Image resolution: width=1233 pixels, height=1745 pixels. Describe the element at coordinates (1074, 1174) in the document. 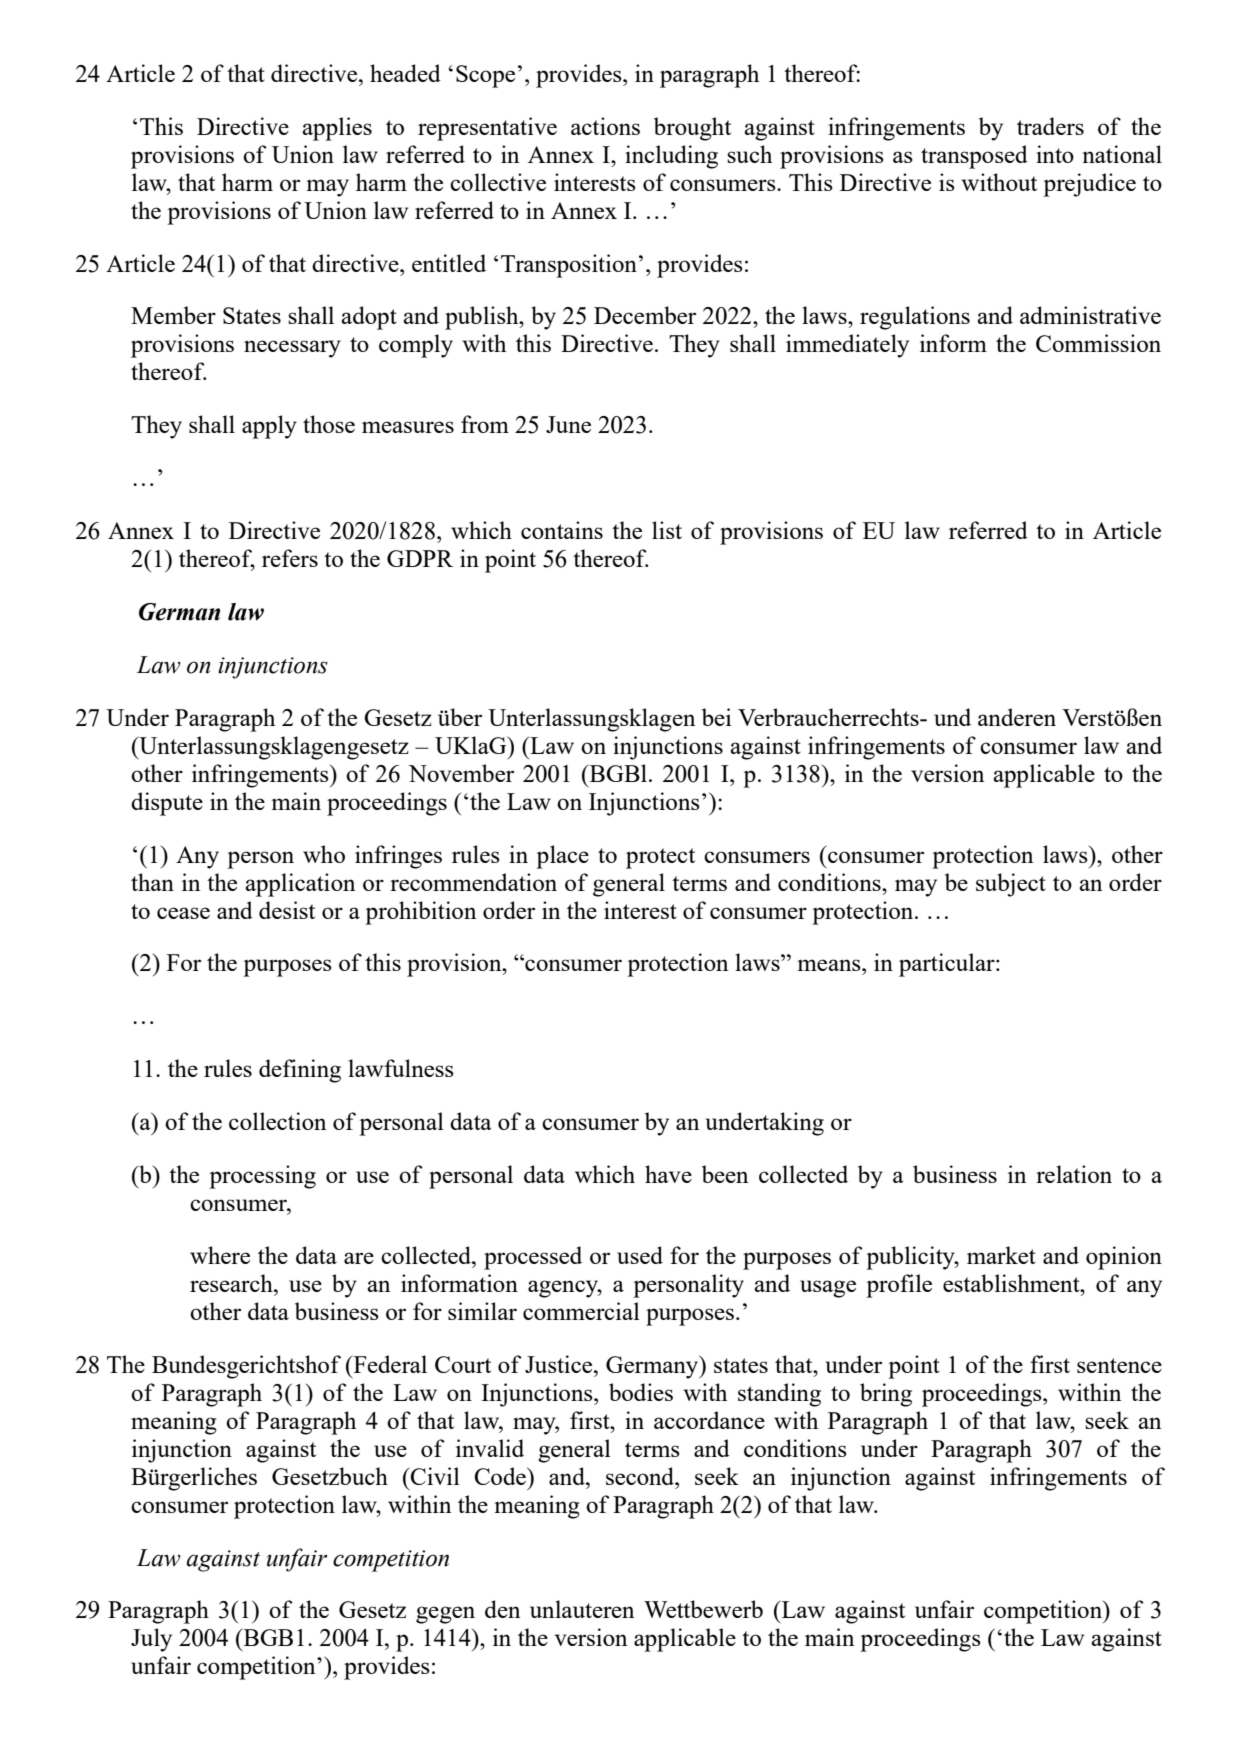

I see `relation` at that location.
